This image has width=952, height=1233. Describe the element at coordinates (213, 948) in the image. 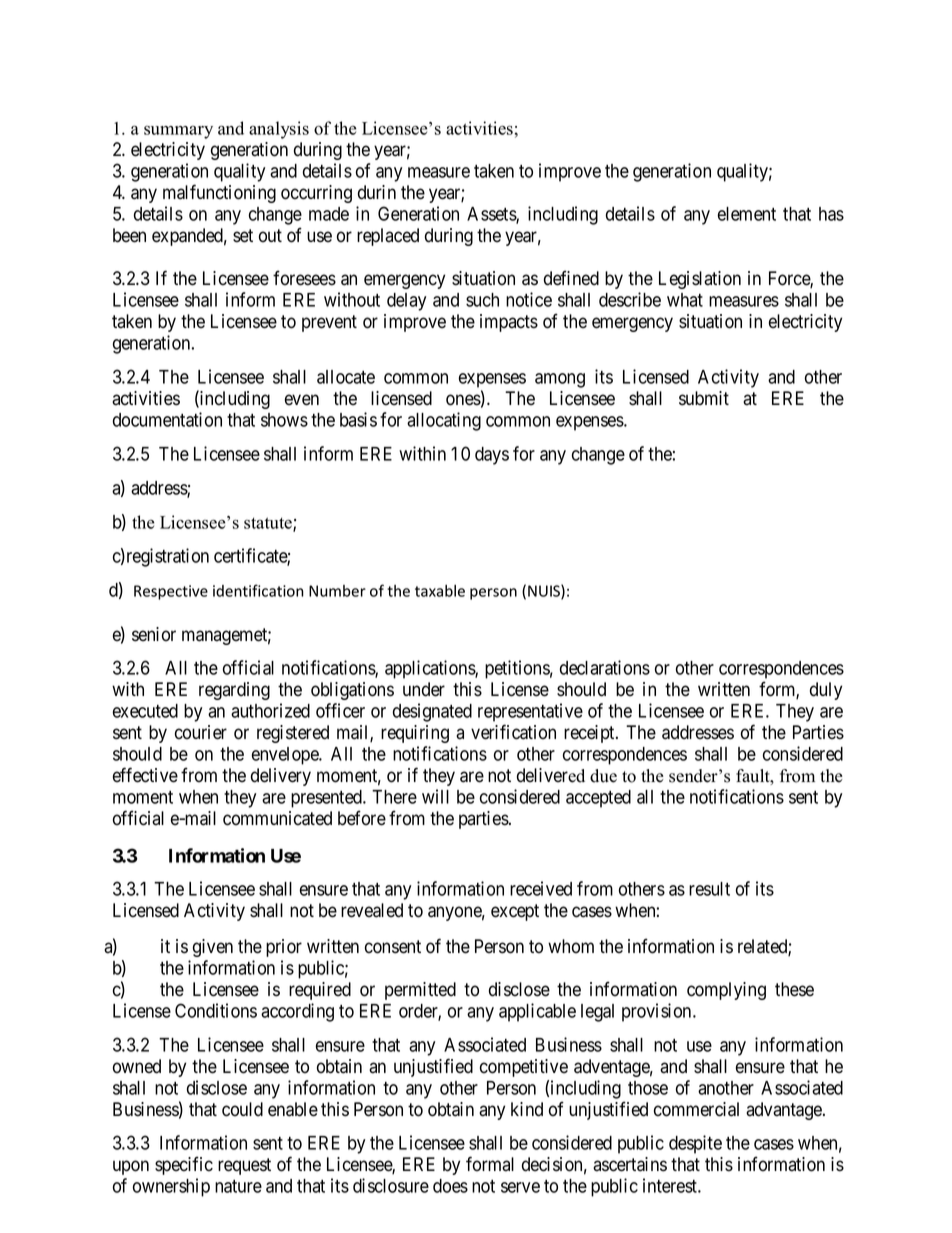

I see `given` at that location.
